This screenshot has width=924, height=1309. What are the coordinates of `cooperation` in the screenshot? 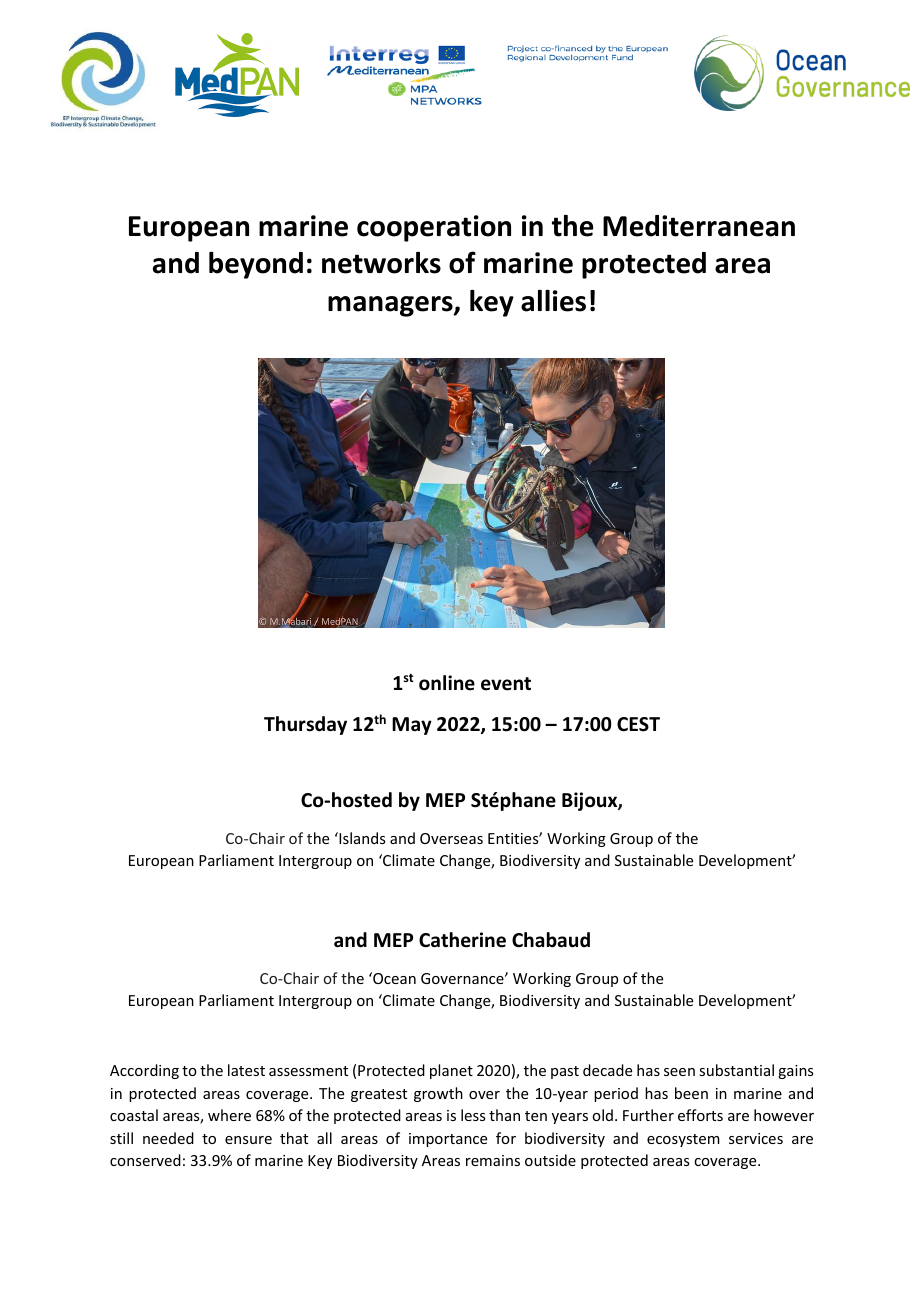 It's located at (434, 228).
